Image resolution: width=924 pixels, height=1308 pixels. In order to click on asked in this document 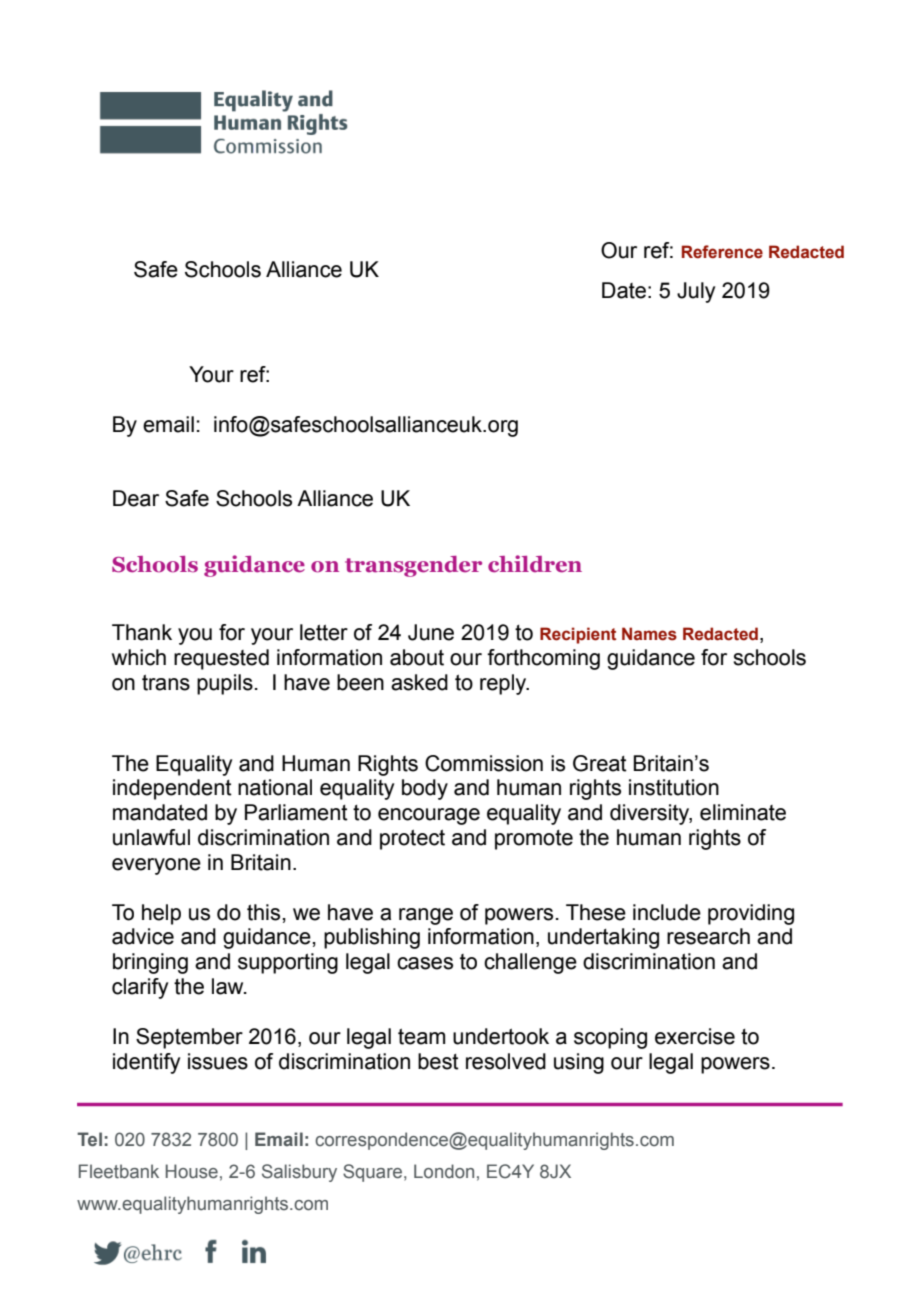, I will do `click(419, 682)`.
